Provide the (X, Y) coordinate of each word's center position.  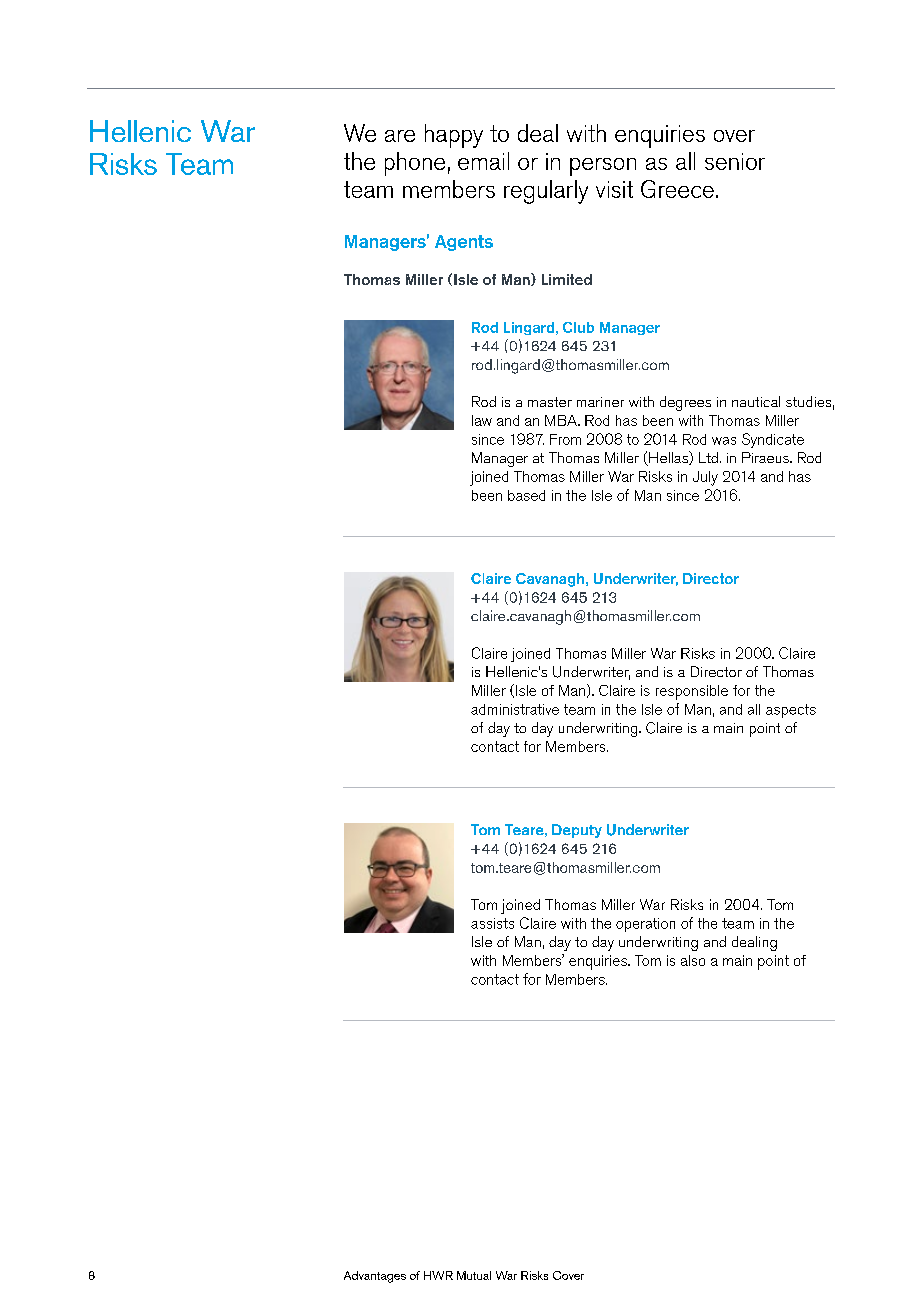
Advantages (375, 1277)
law (482, 420)
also (693, 960)
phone (415, 164)
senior (735, 161)
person (603, 167)
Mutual (474, 1275)
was (724, 441)
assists (492, 923)
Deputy (577, 831)
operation (645, 925)
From (565, 439)
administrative (515, 709)
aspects (791, 711)
